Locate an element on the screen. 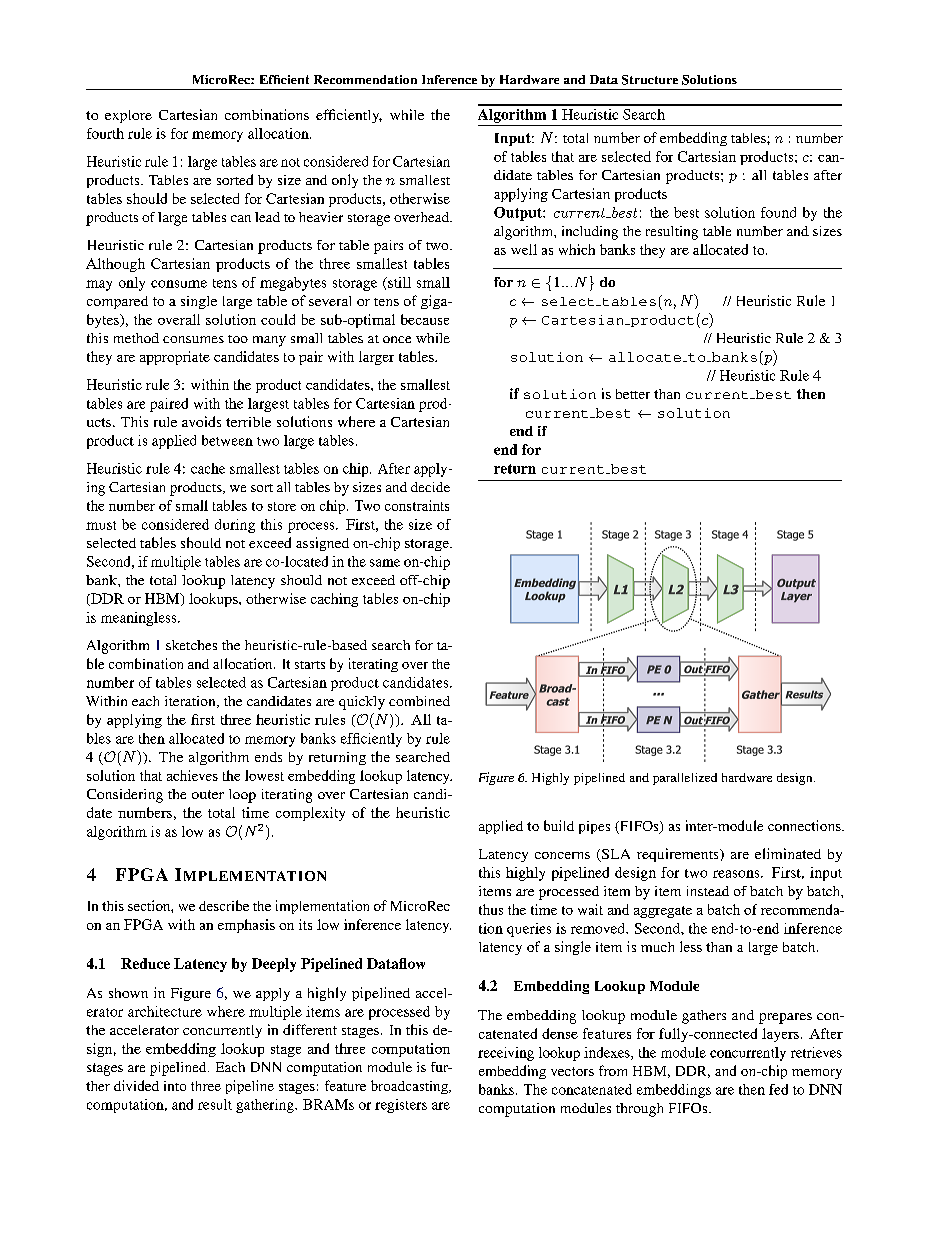  explore is located at coordinates (128, 116).
